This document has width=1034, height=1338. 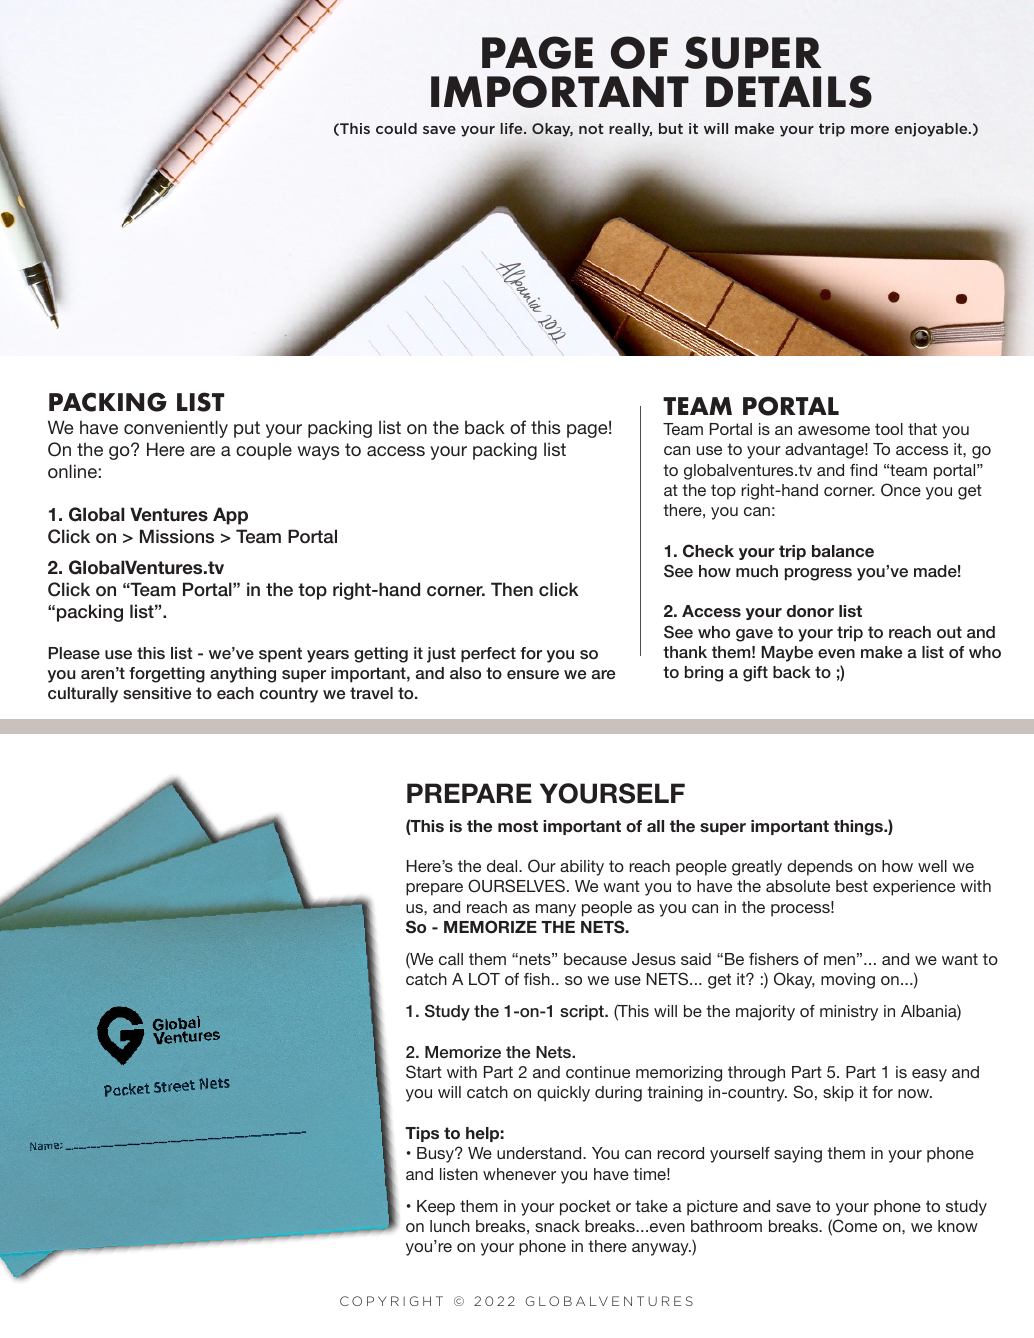 What do you see at coordinates (787, 654) in the document?
I see `Maybe` at bounding box center [787, 654].
